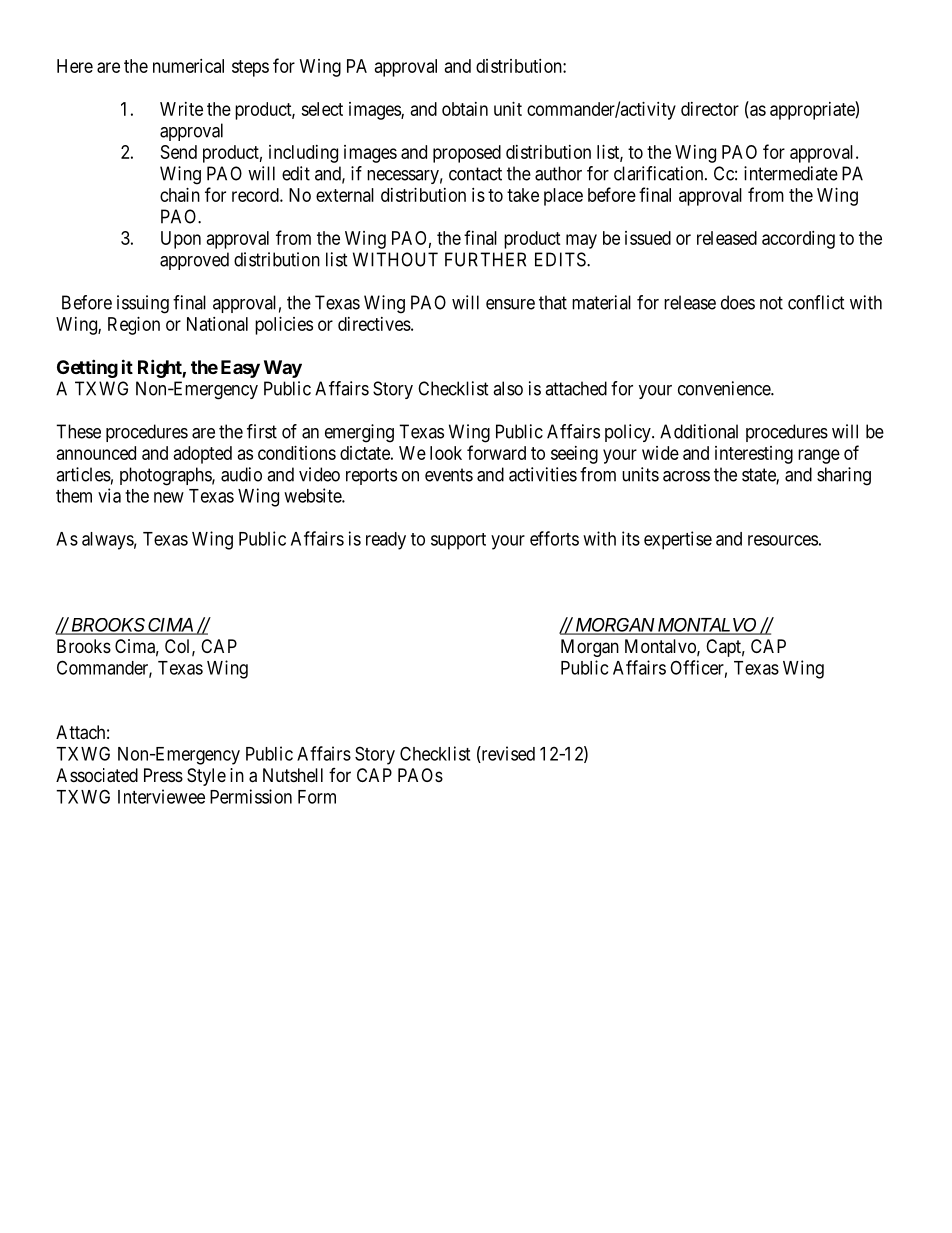 The width and height of the page is (952, 1233). What do you see at coordinates (710, 109) in the page?
I see `director` at bounding box center [710, 109].
